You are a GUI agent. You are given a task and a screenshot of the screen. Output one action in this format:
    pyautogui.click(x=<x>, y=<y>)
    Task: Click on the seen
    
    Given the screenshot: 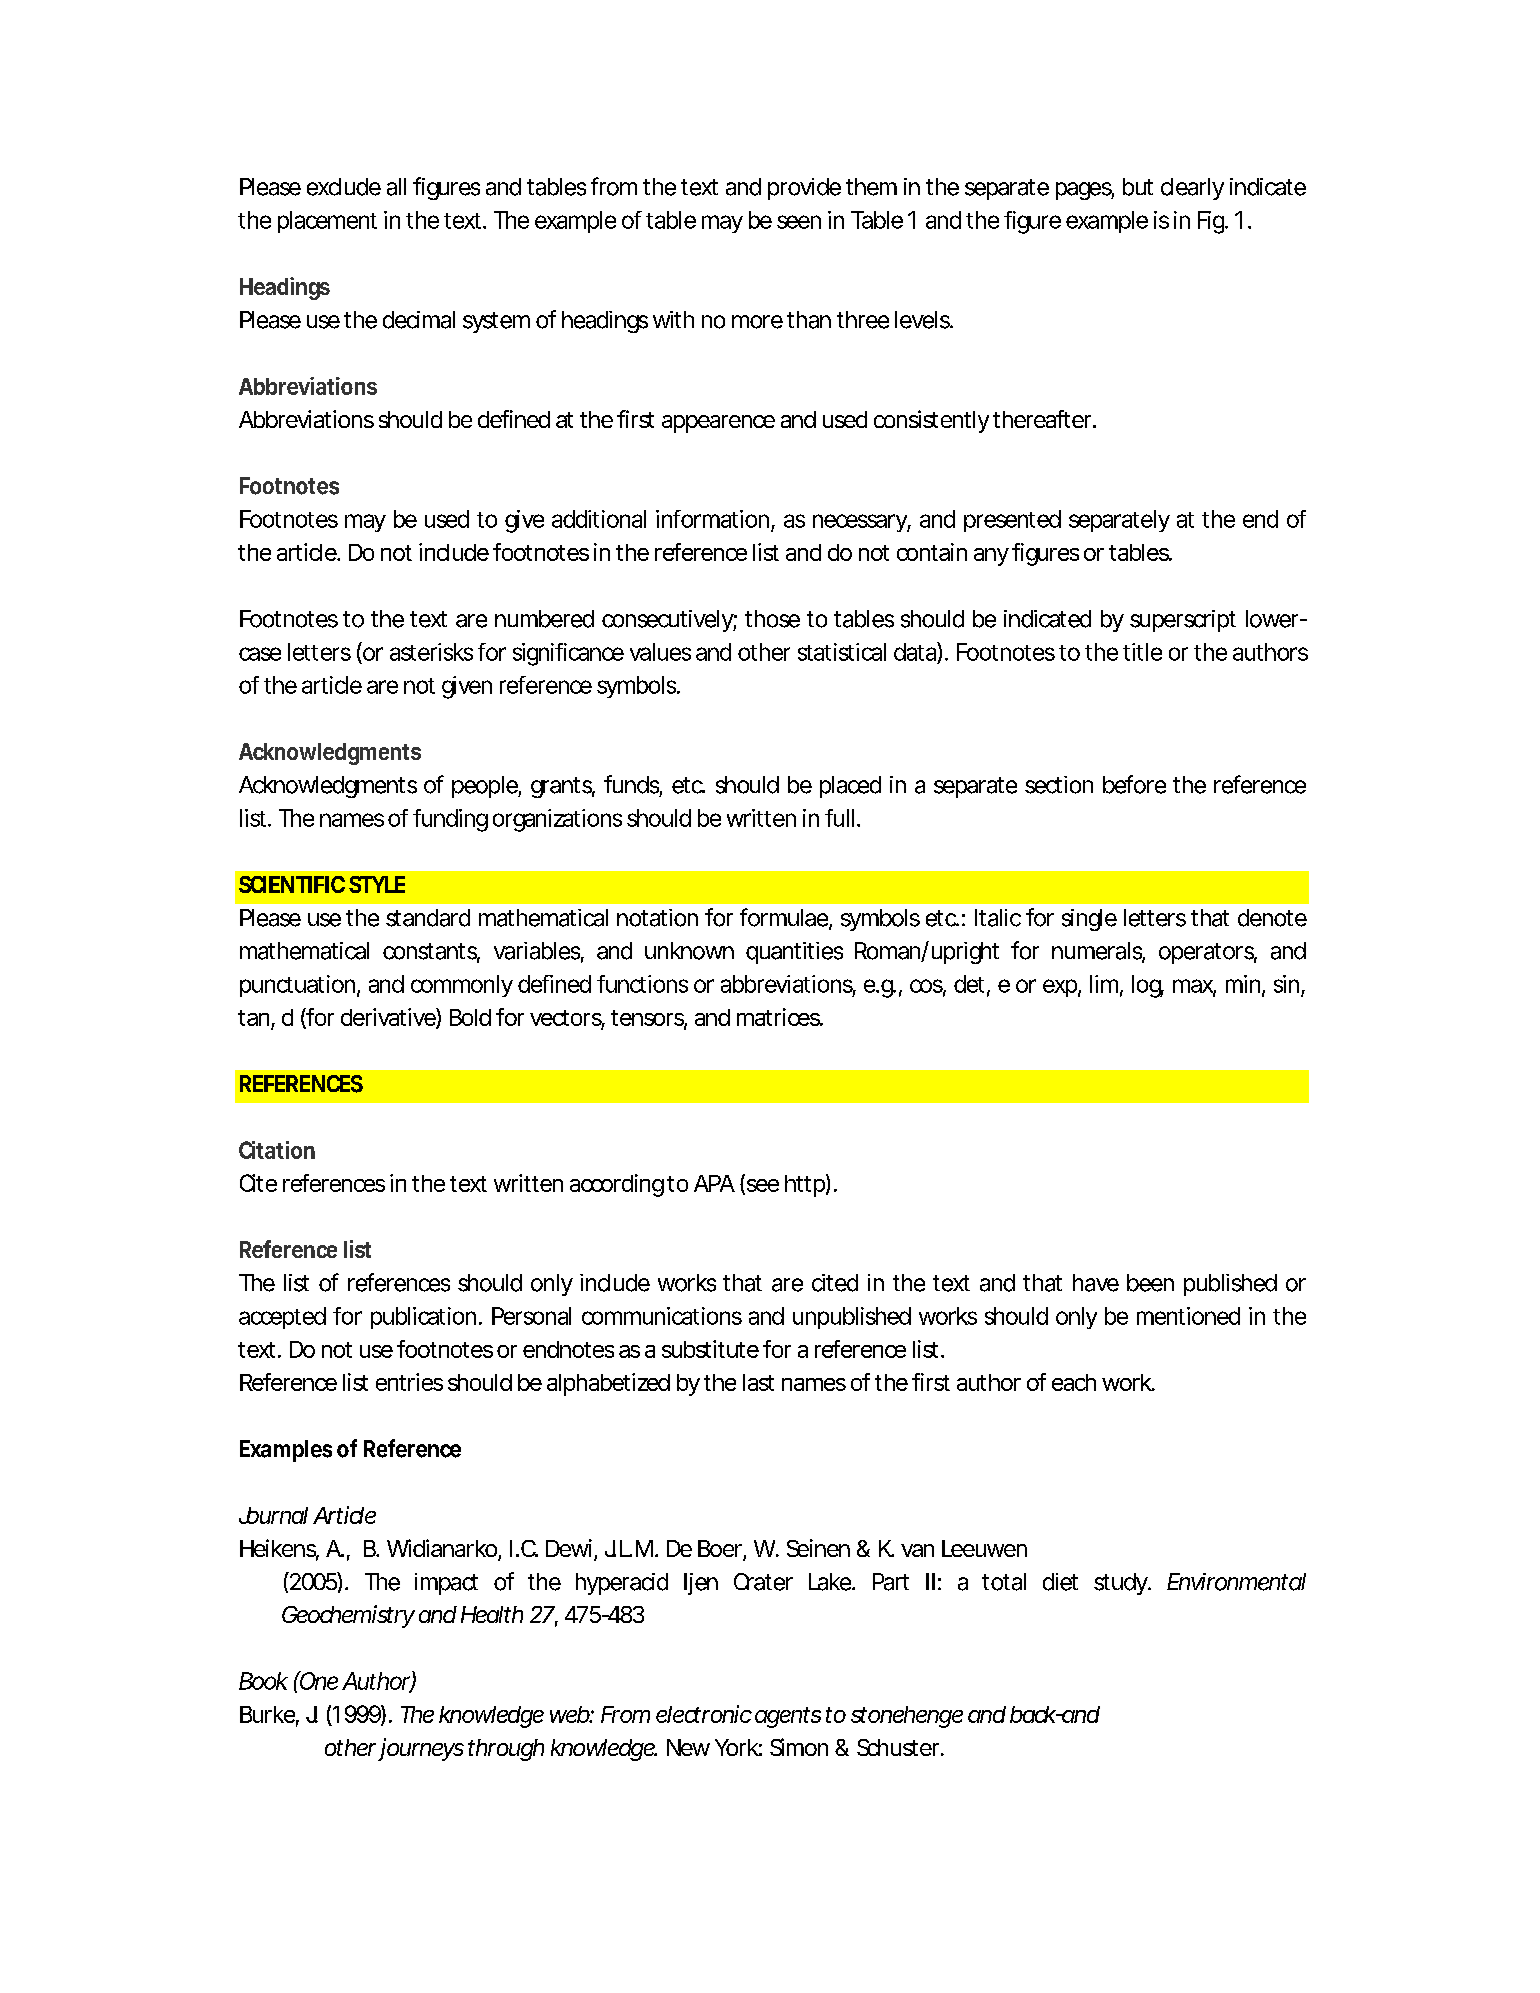 What is the action you would take?
    pyautogui.click(x=799, y=222)
